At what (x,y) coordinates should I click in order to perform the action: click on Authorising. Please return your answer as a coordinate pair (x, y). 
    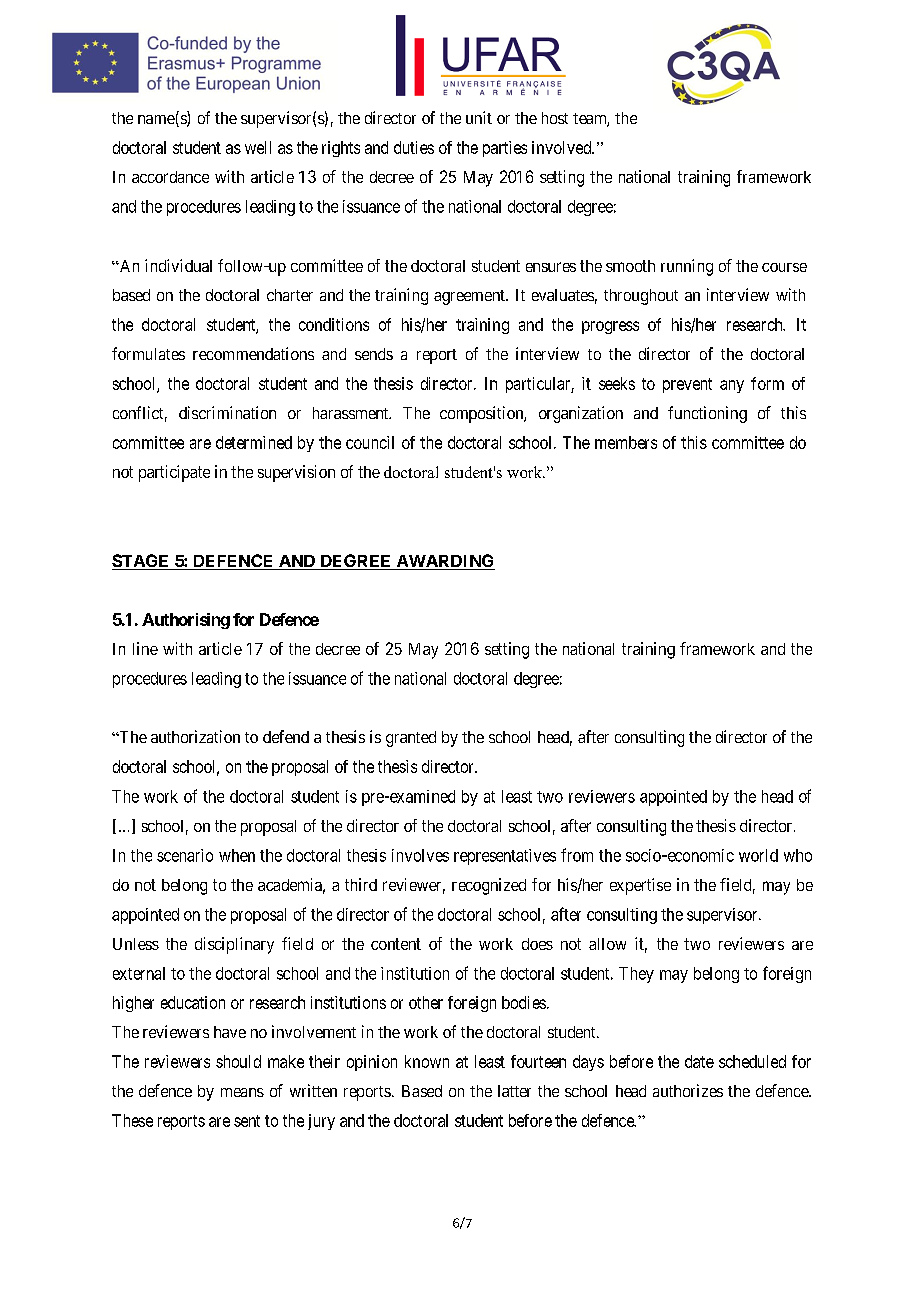
    Looking at the image, I should click on (186, 621).
